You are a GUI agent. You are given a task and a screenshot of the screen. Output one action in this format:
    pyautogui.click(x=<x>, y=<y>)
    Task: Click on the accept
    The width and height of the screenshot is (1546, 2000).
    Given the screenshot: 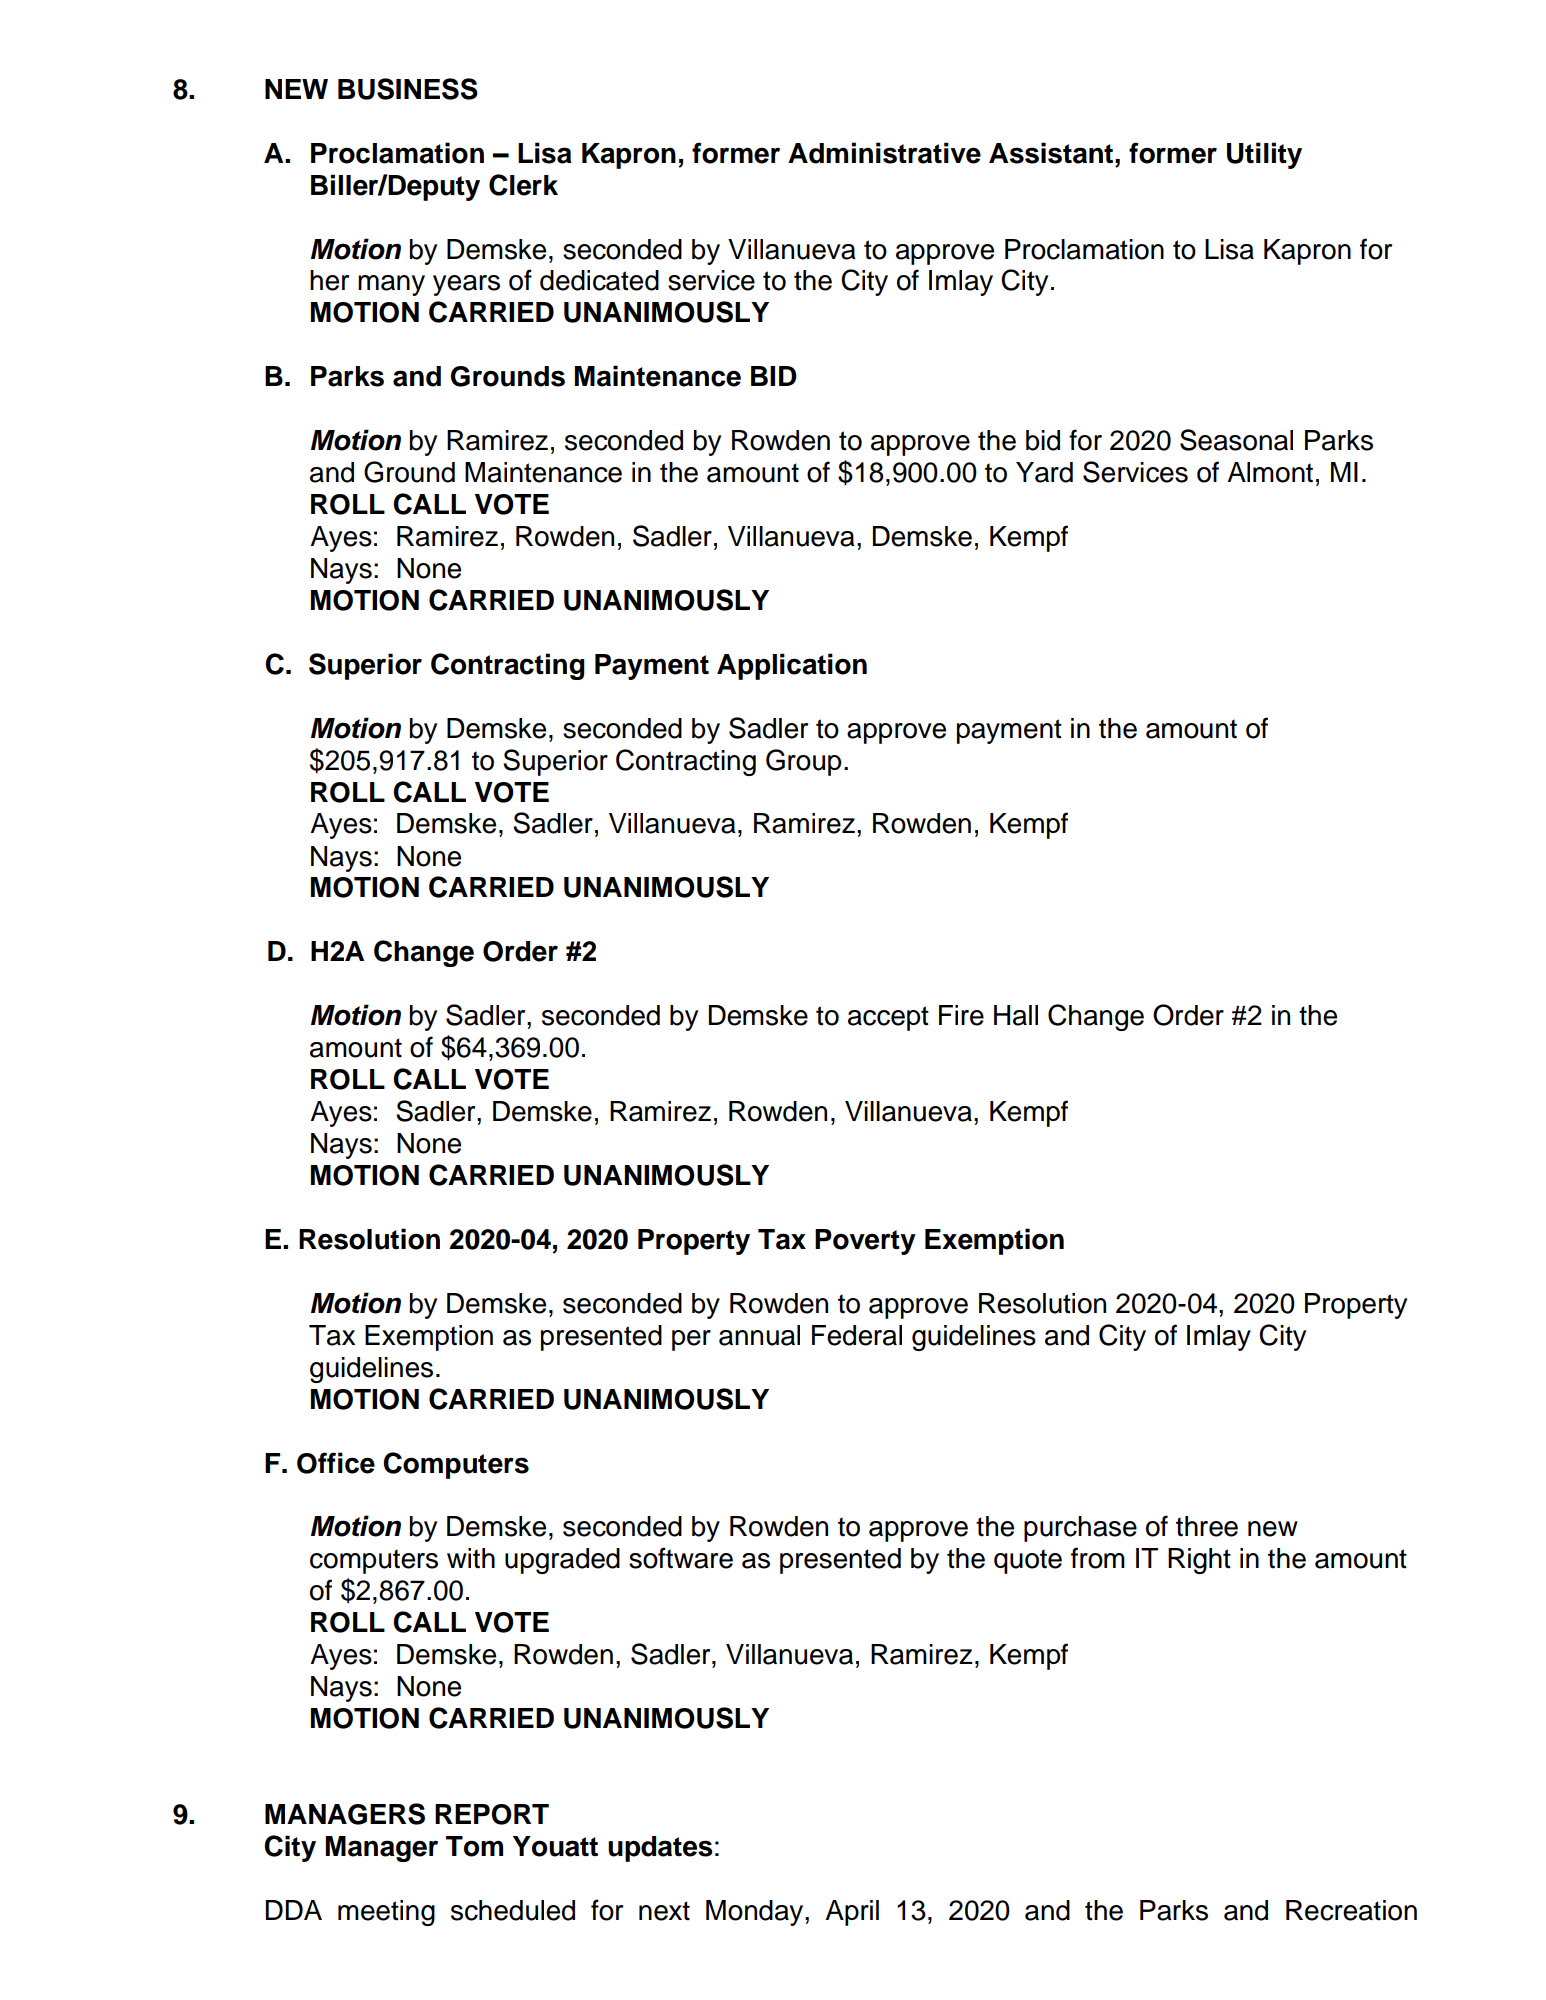 What is the action you would take?
    pyautogui.click(x=888, y=1018)
